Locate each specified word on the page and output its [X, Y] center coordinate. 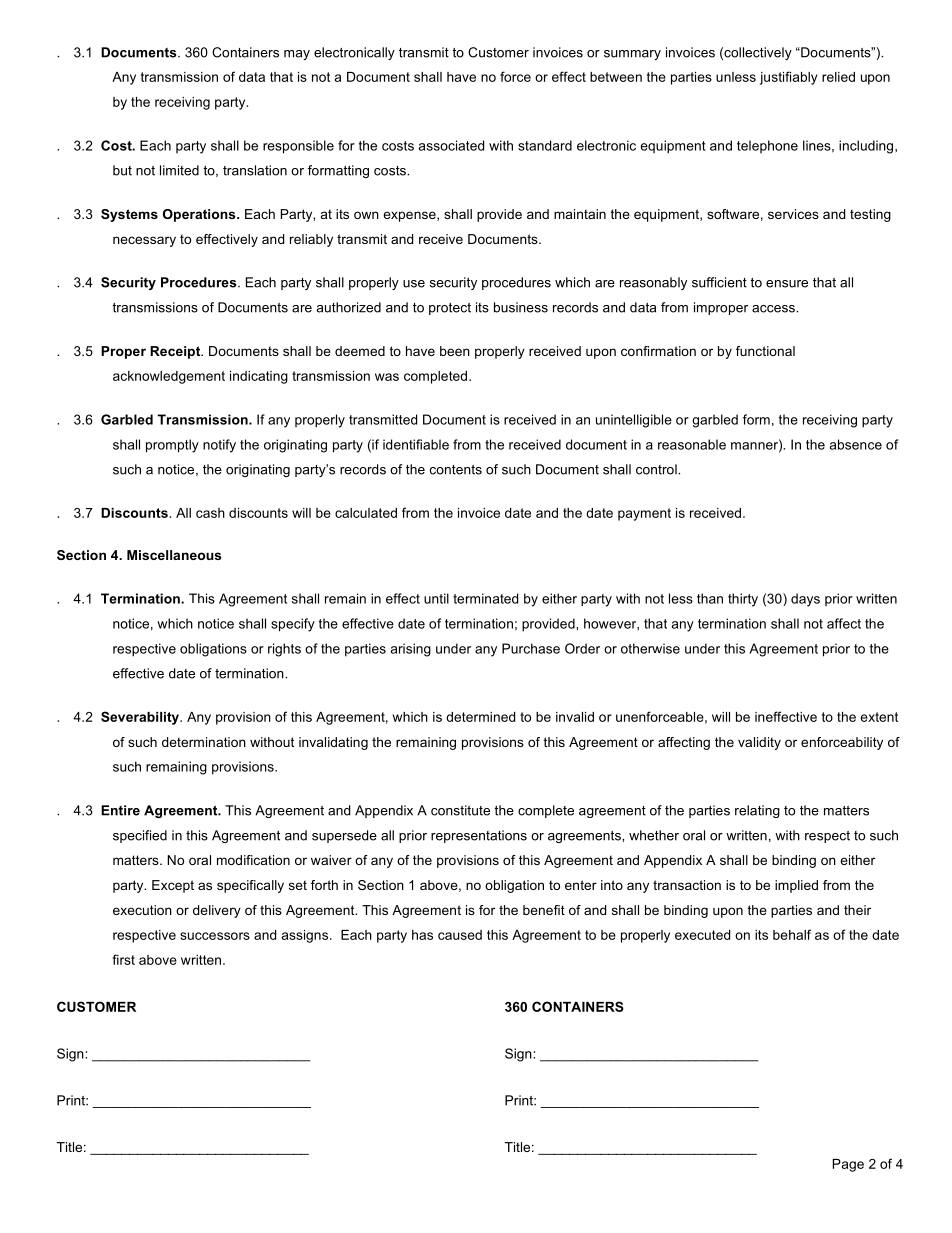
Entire [120, 810]
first [123, 959]
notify [219, 446]
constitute [460, 810]
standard [545, 145]
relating [757, 811]
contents [456, 470]
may [297, 55]
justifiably [788, 78]
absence [856, 444]
